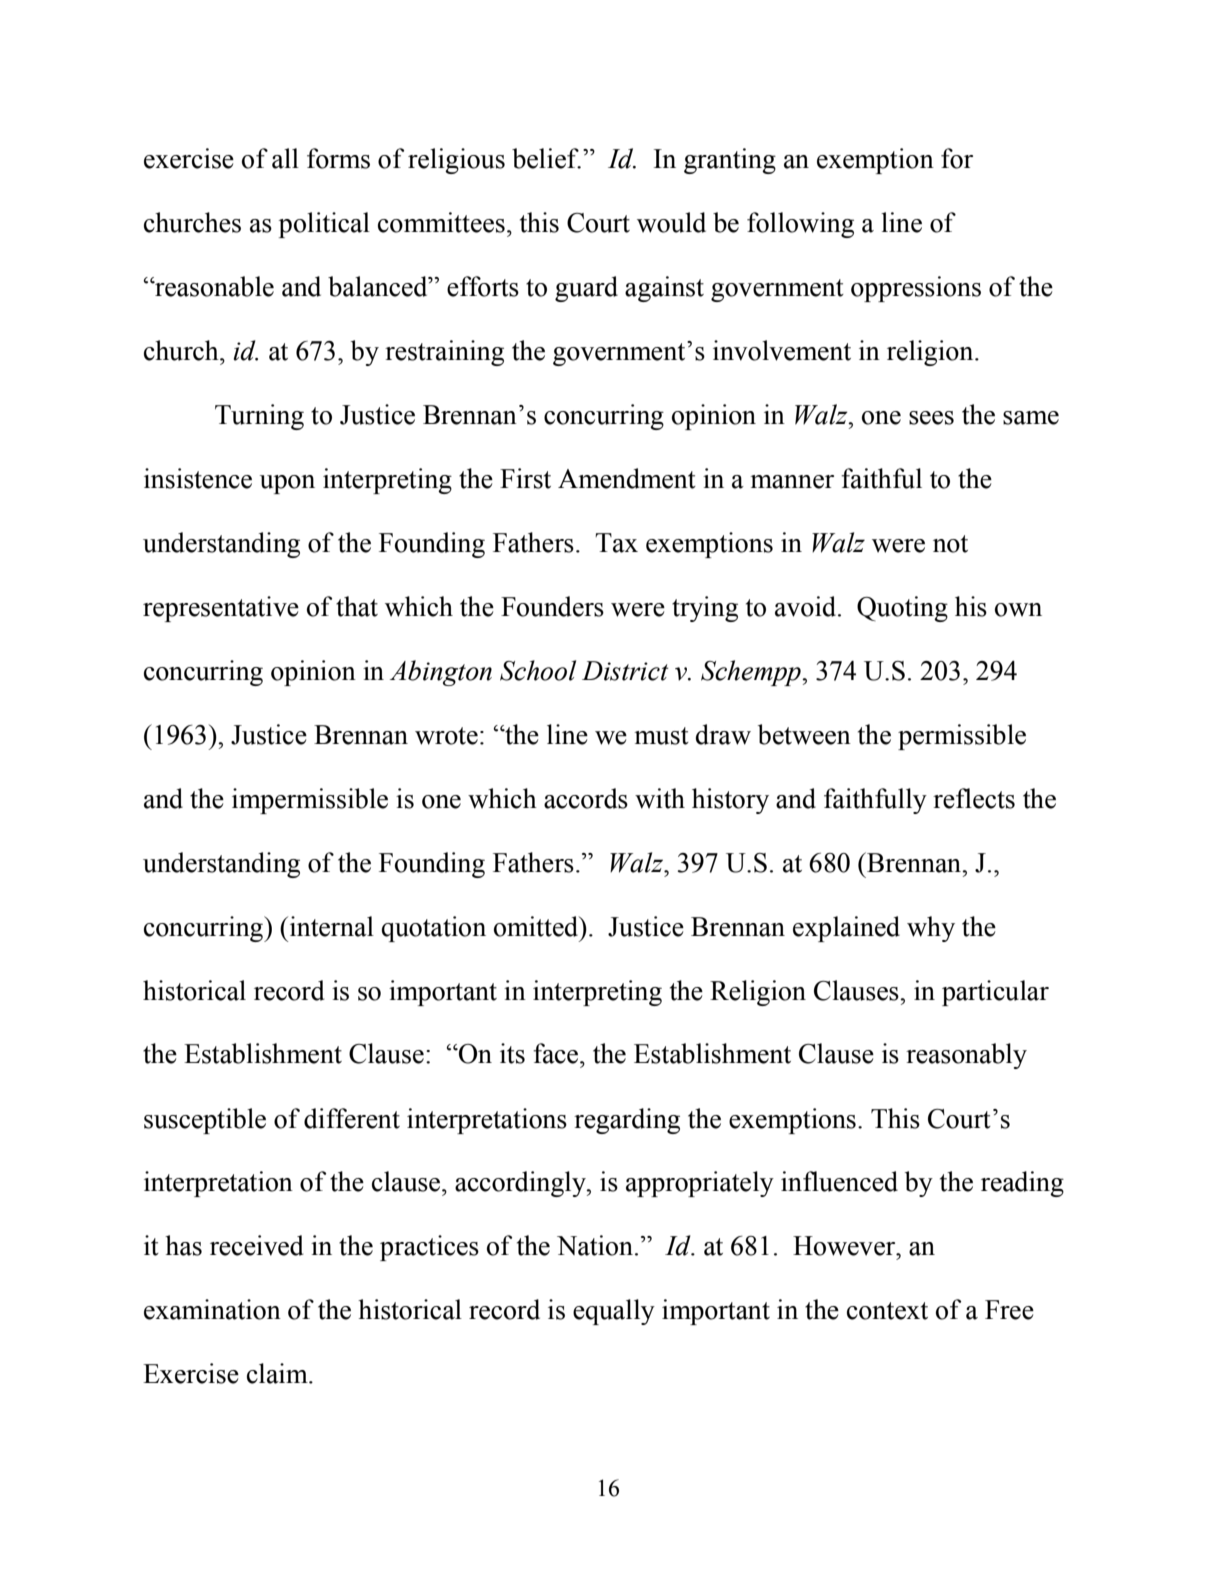 Image resolution: width=1216 pixels, height=1573 pixels. What do you see at coordinates (446, 736) in the screenshot?
I see `wrote` at bounding box center [446, 736].
